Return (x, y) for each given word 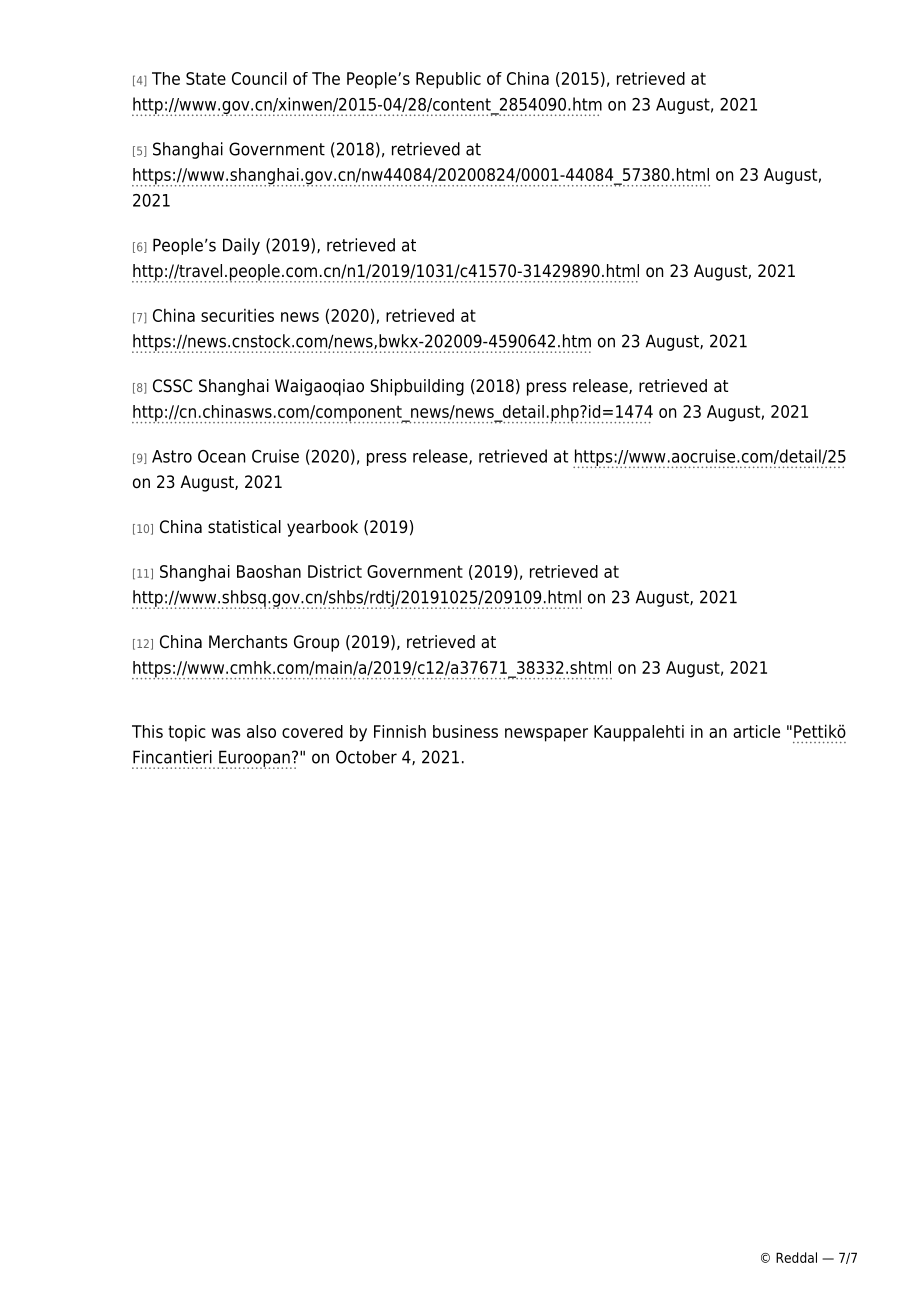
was (226, 733)
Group (316, 643)
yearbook (322, 528)
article (756, 731)
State (206, 78)
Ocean (221, 456)
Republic (448, 80)
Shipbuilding (417, 387)
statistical (244, 527)
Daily (241, 246)
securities (237, 315)
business (465, 731)
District (335, 571)
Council (259, 78)
